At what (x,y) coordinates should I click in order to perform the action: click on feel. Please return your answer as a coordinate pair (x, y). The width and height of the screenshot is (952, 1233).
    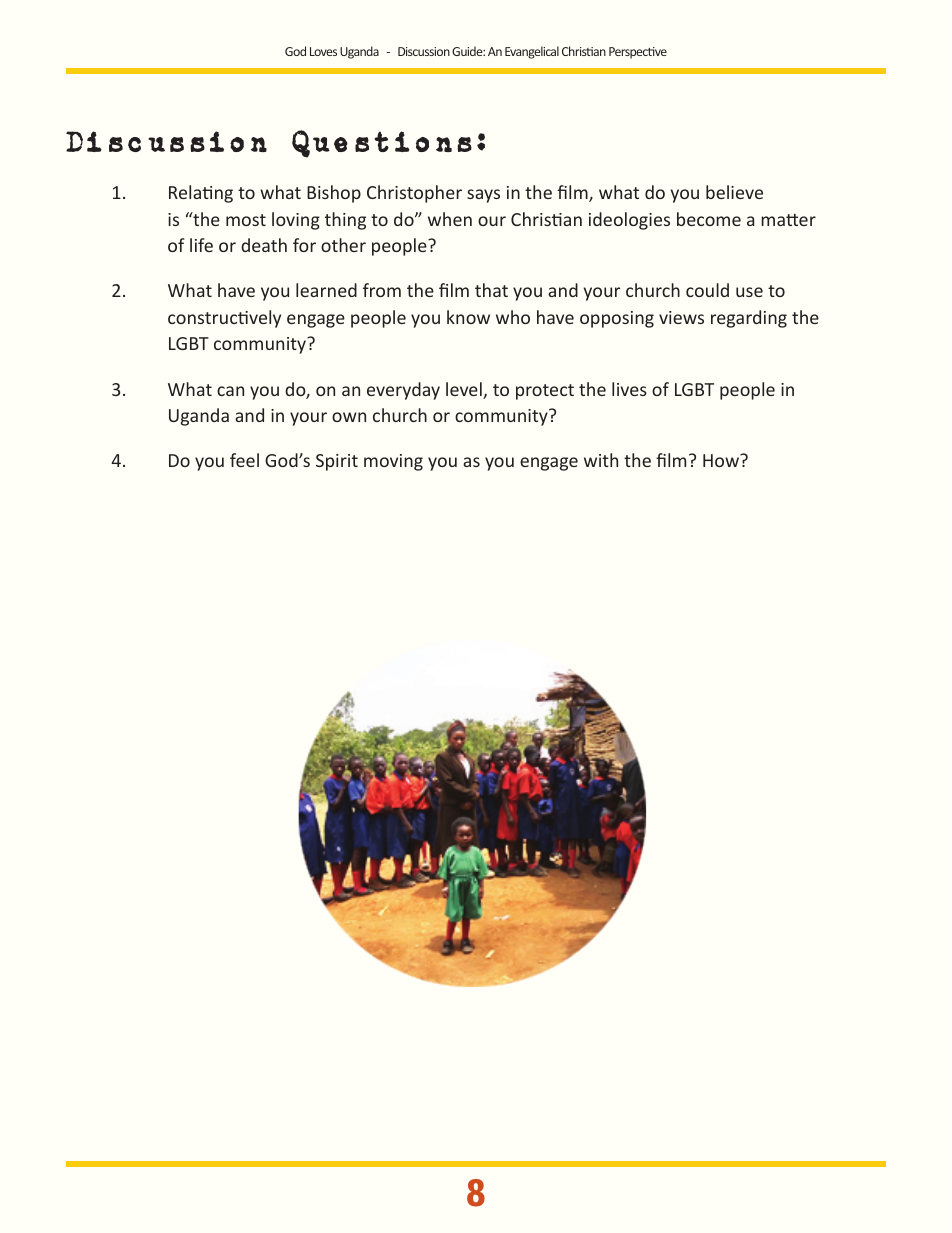
    Looking at the image, I should click on (244, 460).
